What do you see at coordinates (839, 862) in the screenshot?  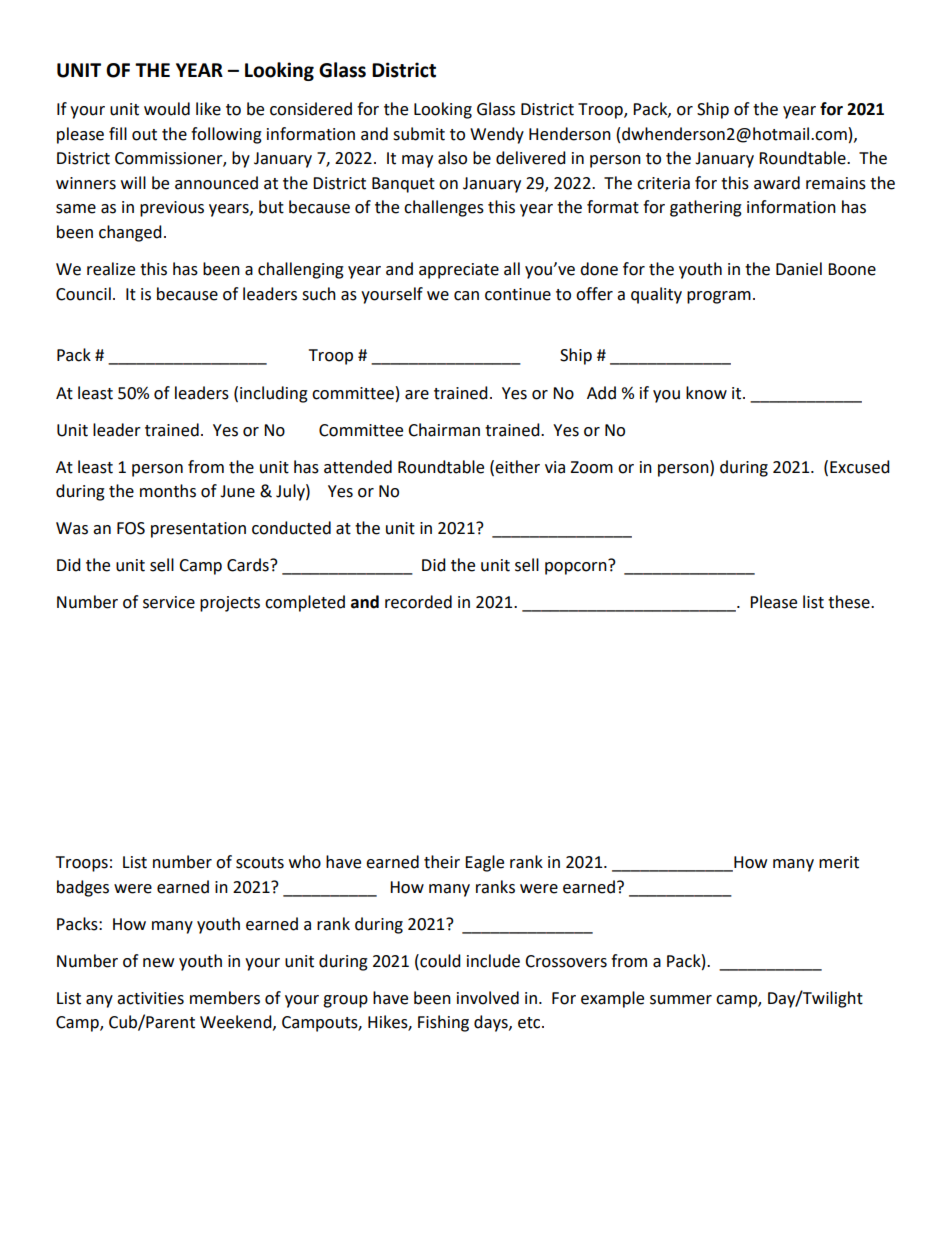 I see `merit` at bounding box center [839, 862].
